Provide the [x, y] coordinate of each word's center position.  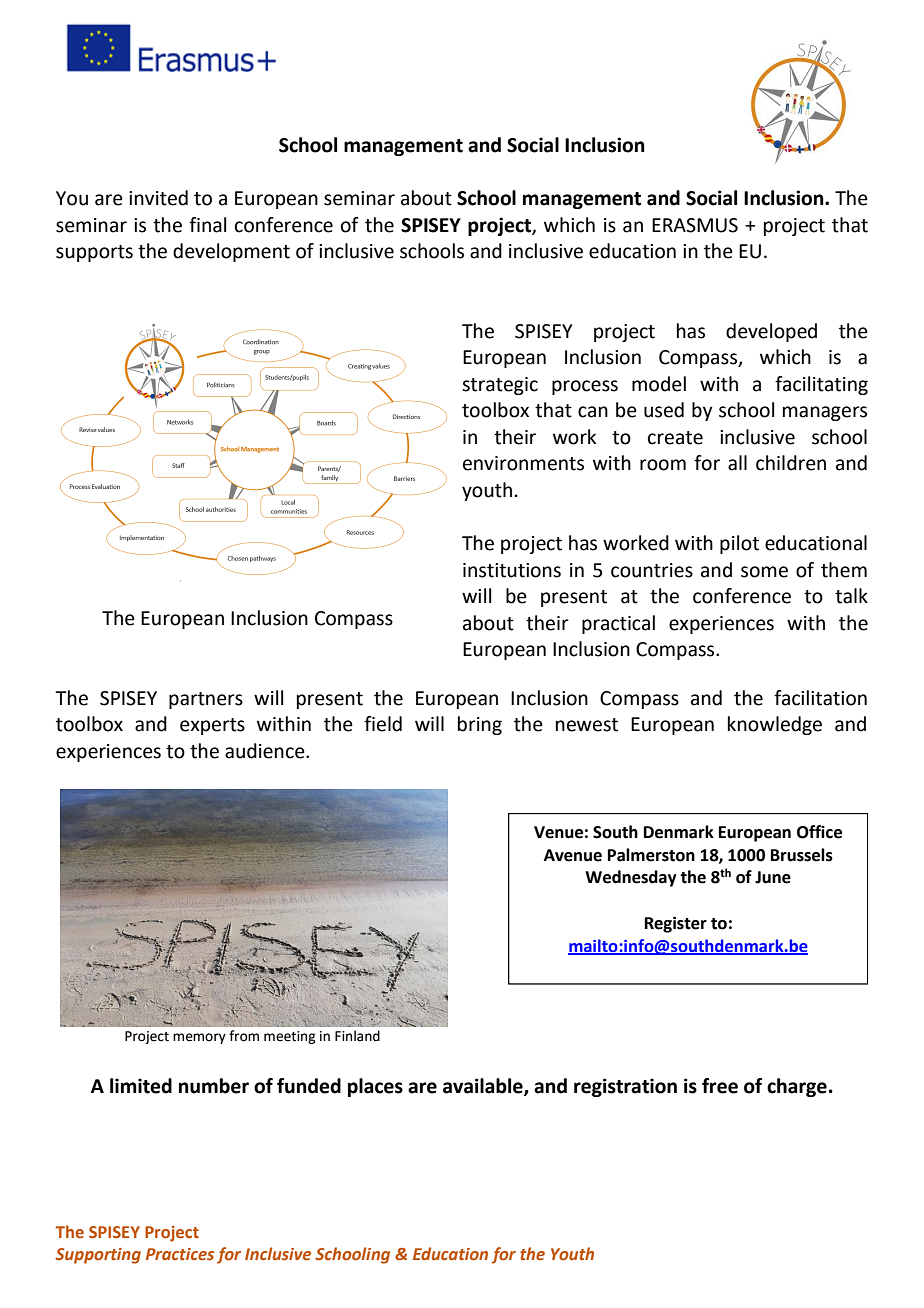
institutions [512, 570]
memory [199, 1038]
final [207, 225]
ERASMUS [695, 225]
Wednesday [631, 878]
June [773, 877]
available [484, 1086]
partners [206, 700]
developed [771, 332]
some [764, 572]
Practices [180, 1254]
